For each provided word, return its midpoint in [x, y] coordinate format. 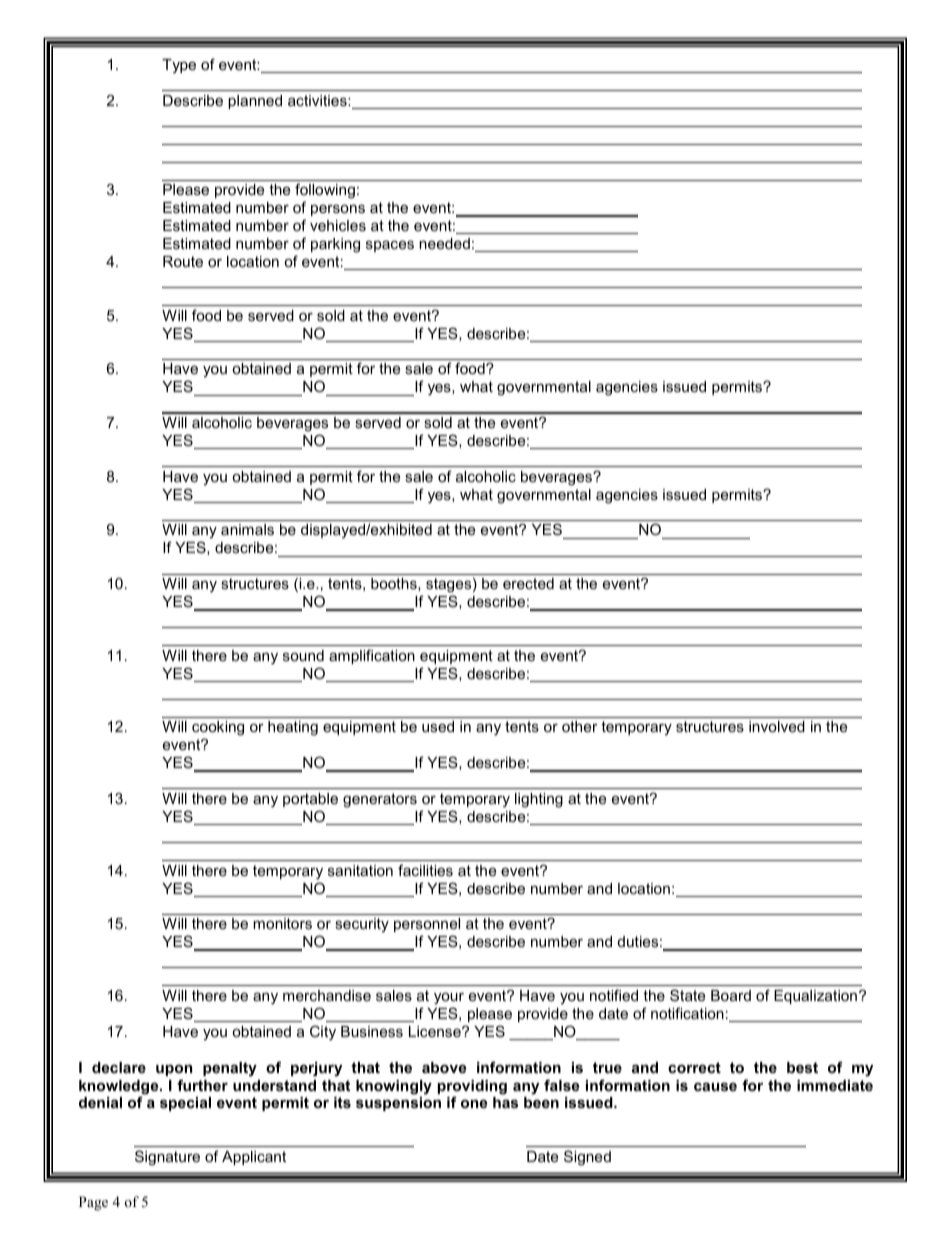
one [474, 1103]
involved [777, 726]
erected [528, 583]
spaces [390, 246]
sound [303, 655]
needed [444, 243]
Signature [167, 1158]
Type [179, 66]
